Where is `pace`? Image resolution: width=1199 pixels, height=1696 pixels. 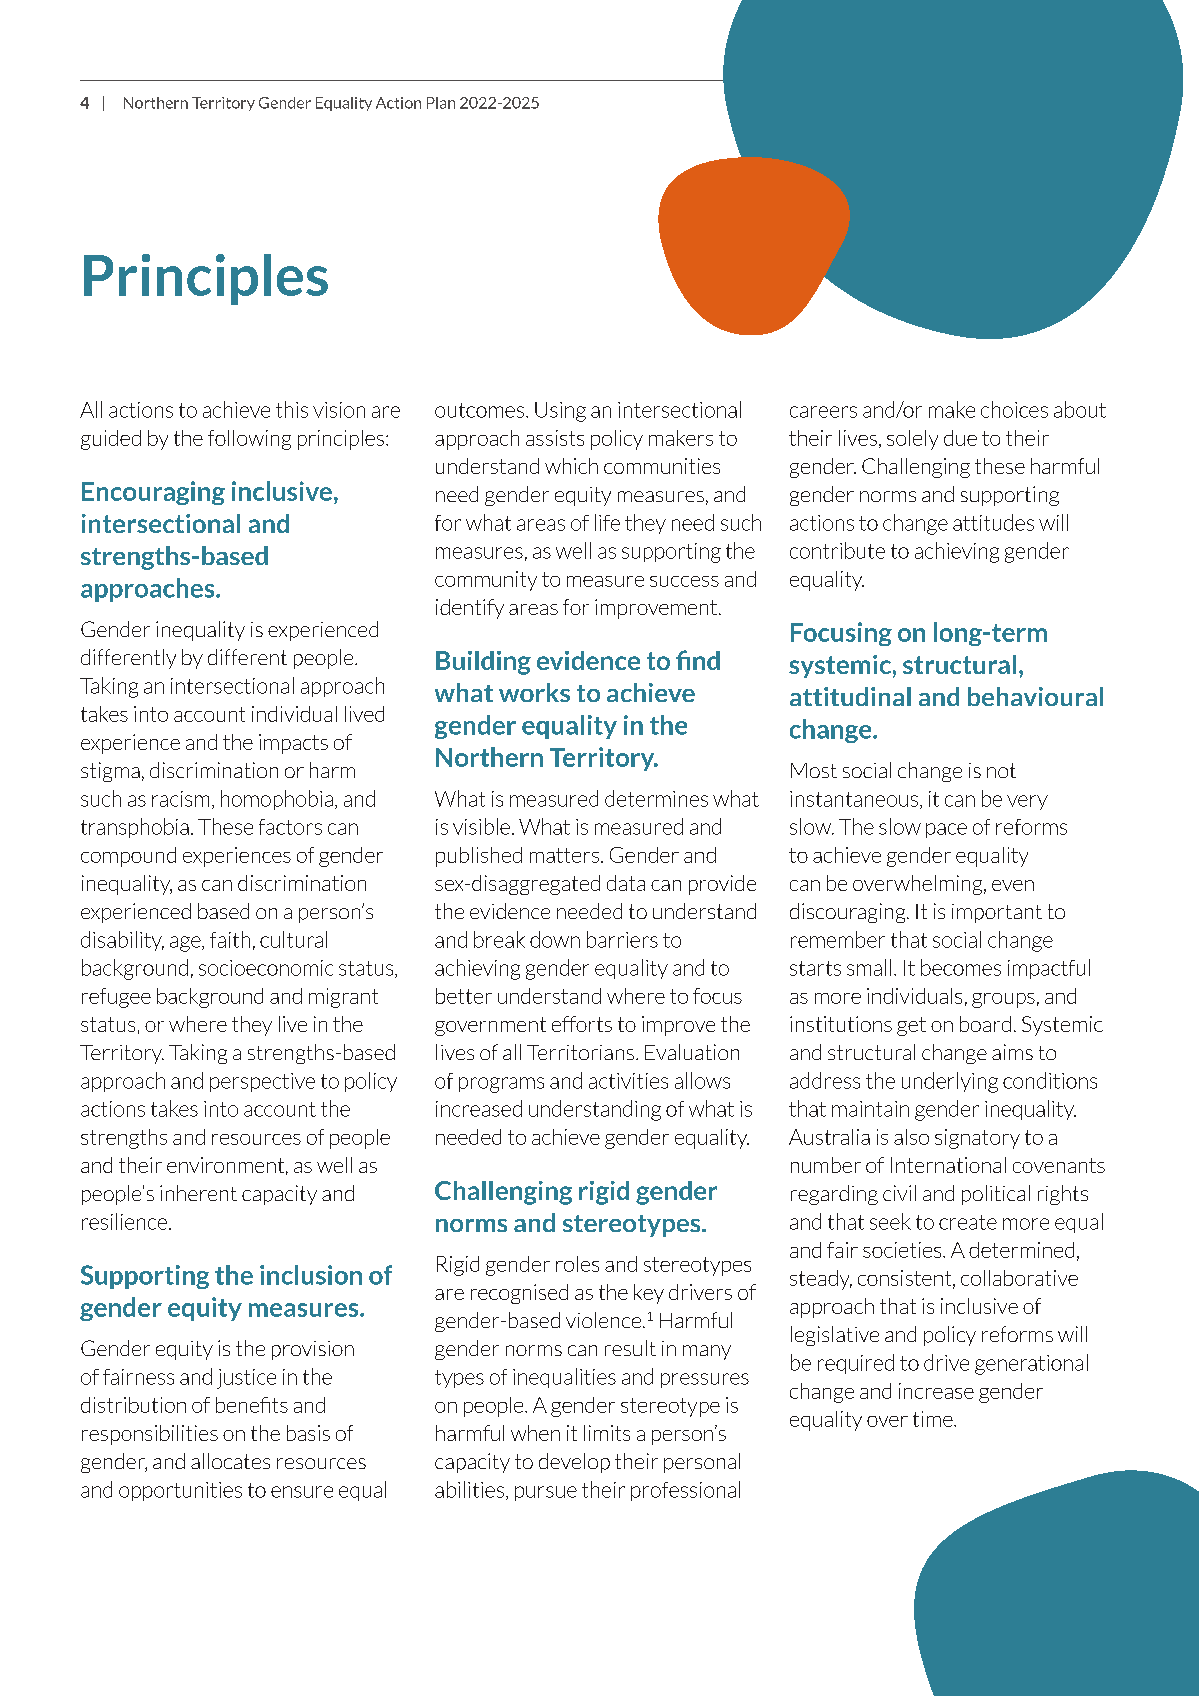 pace is located at coordinates (946, 830).
